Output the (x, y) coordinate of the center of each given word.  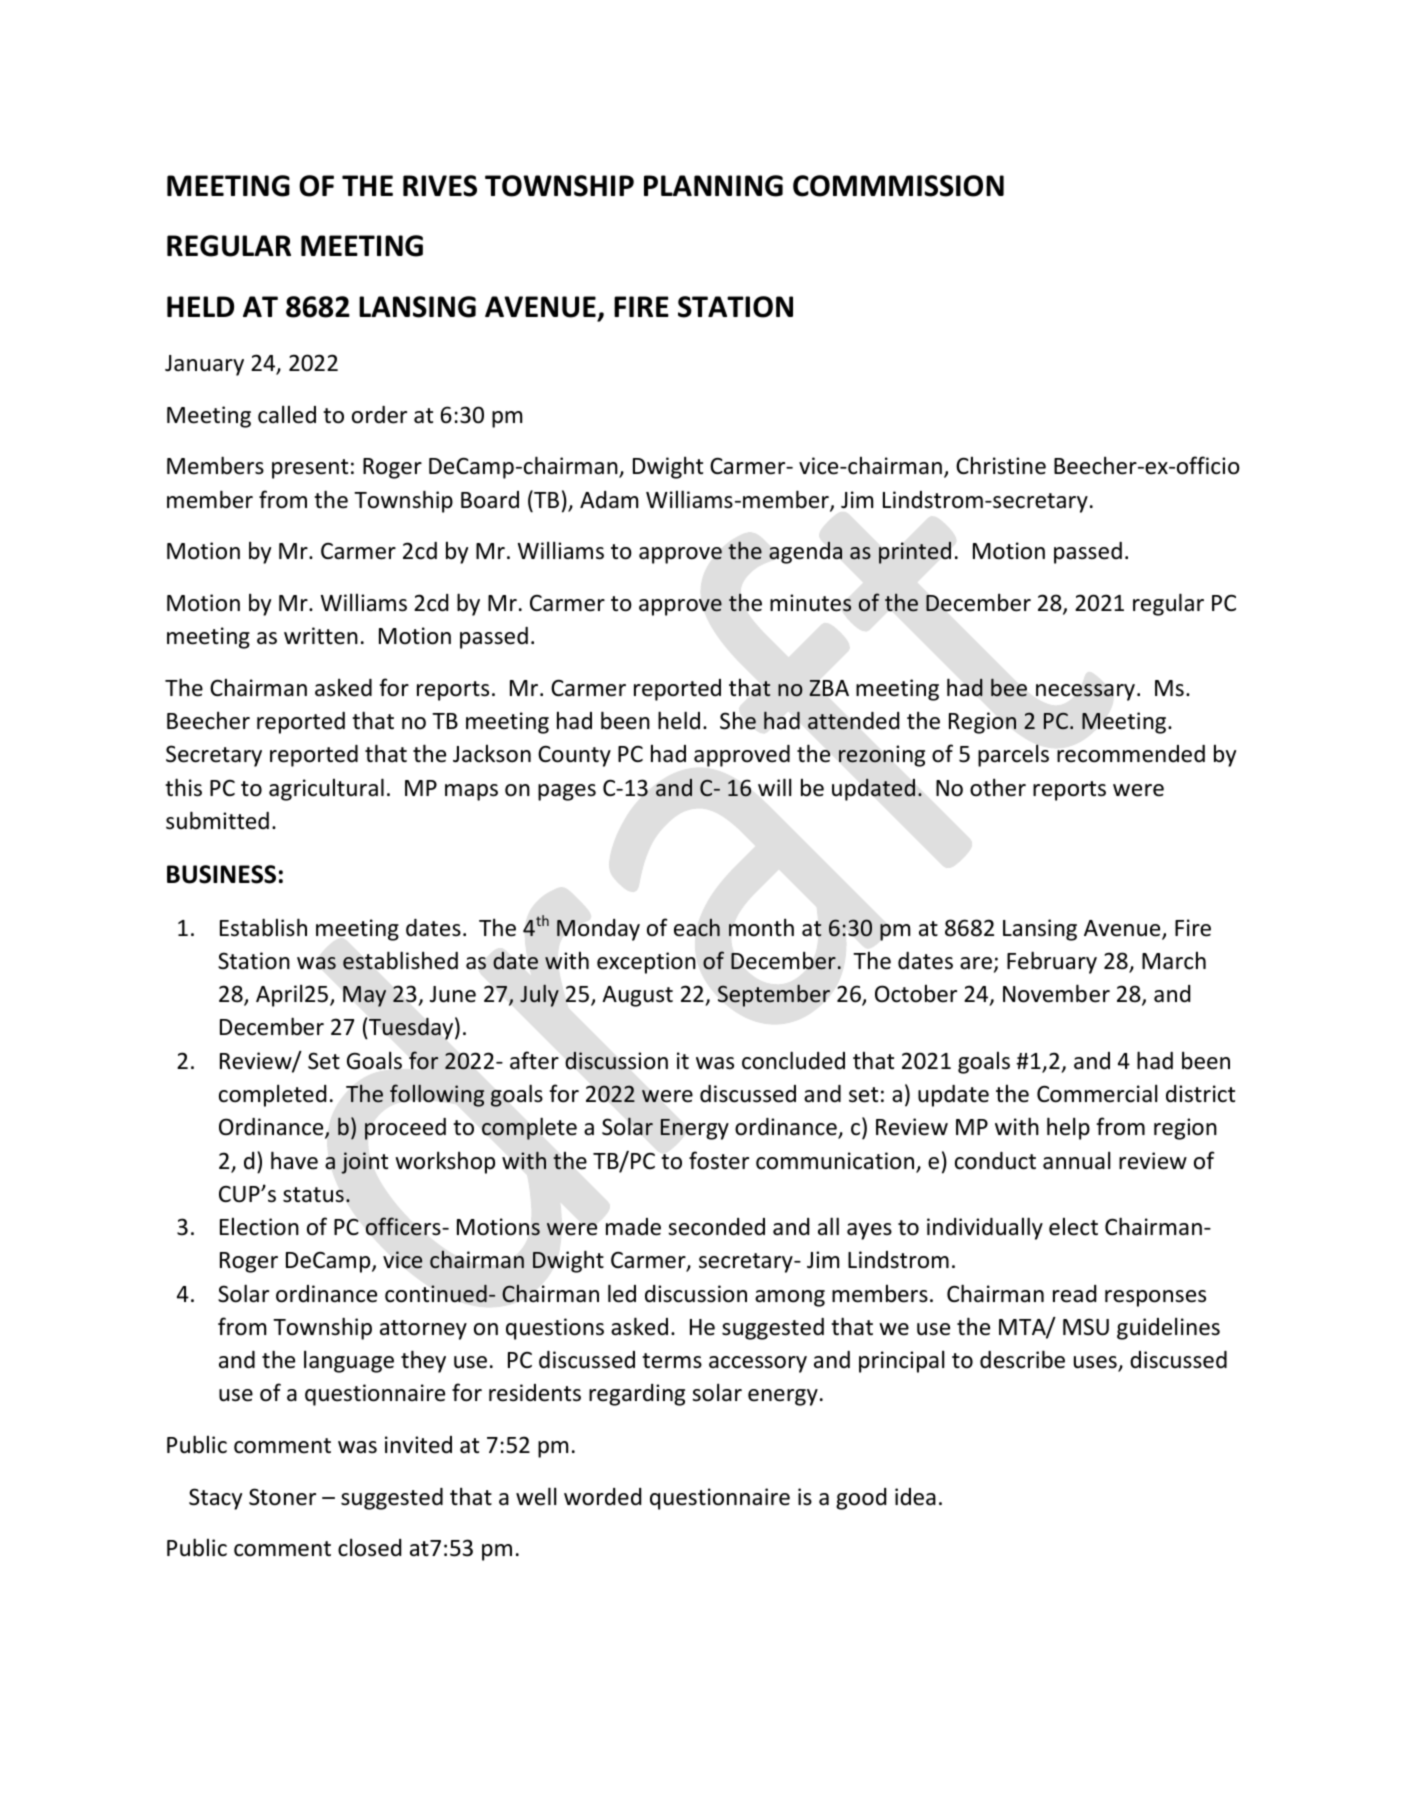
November (1056, 993)
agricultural (326, 789)
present (310, 469)
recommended (1131, 754)
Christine (1001, 465)
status (313, 1195)
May (364, 996)
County (574, 756)
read (1074, 1294)
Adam (609, 500)
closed (369, 1547)
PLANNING (713, 186)
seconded (716, 1227)
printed (915, 553)
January (204, 365)
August (637, 996)
